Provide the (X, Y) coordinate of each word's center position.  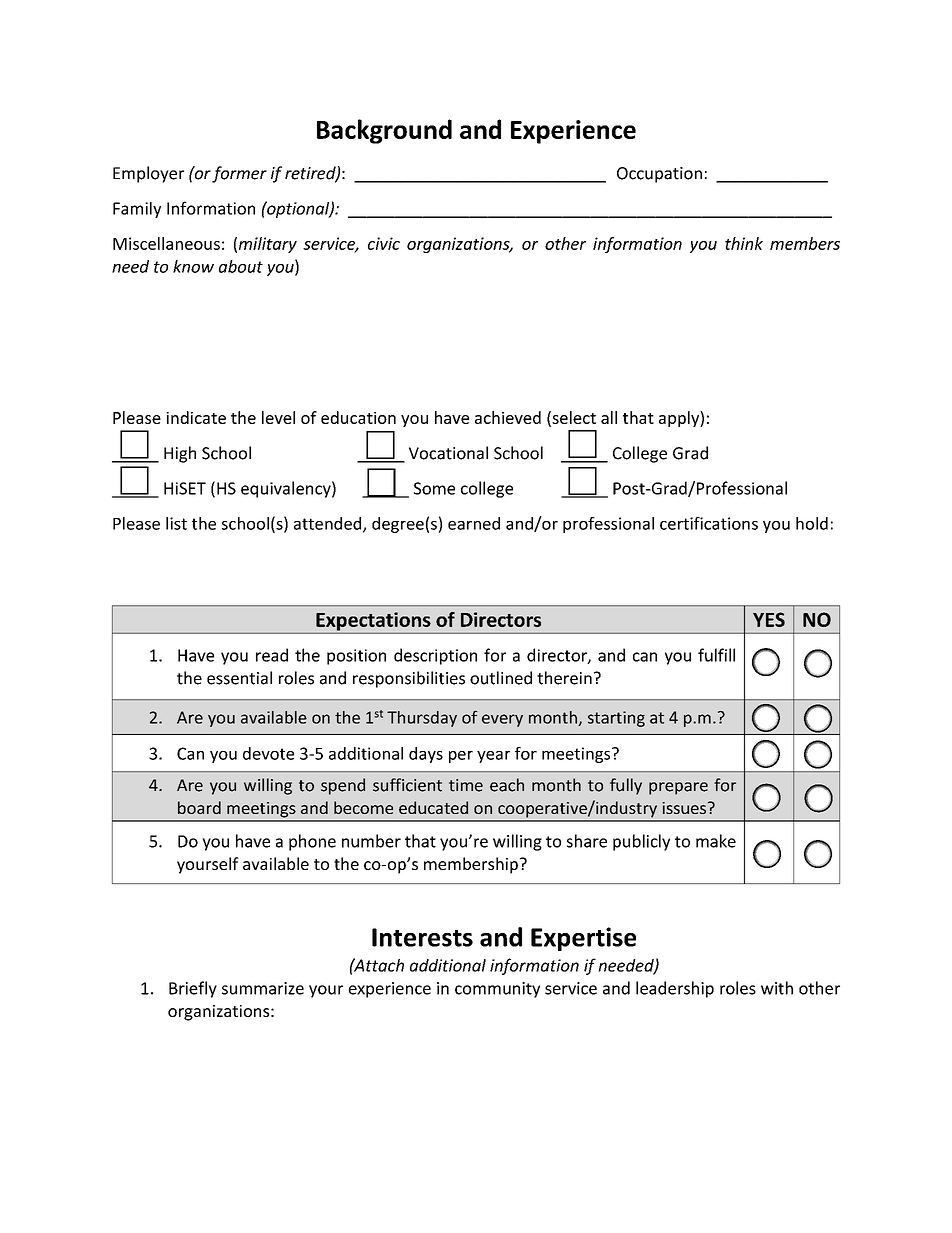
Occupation (659, 175)
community (497, 990)
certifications (709, 523)
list (176, 523)
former (239, 174)
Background (384, 131)
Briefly (193, 989)
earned (474, 523)
